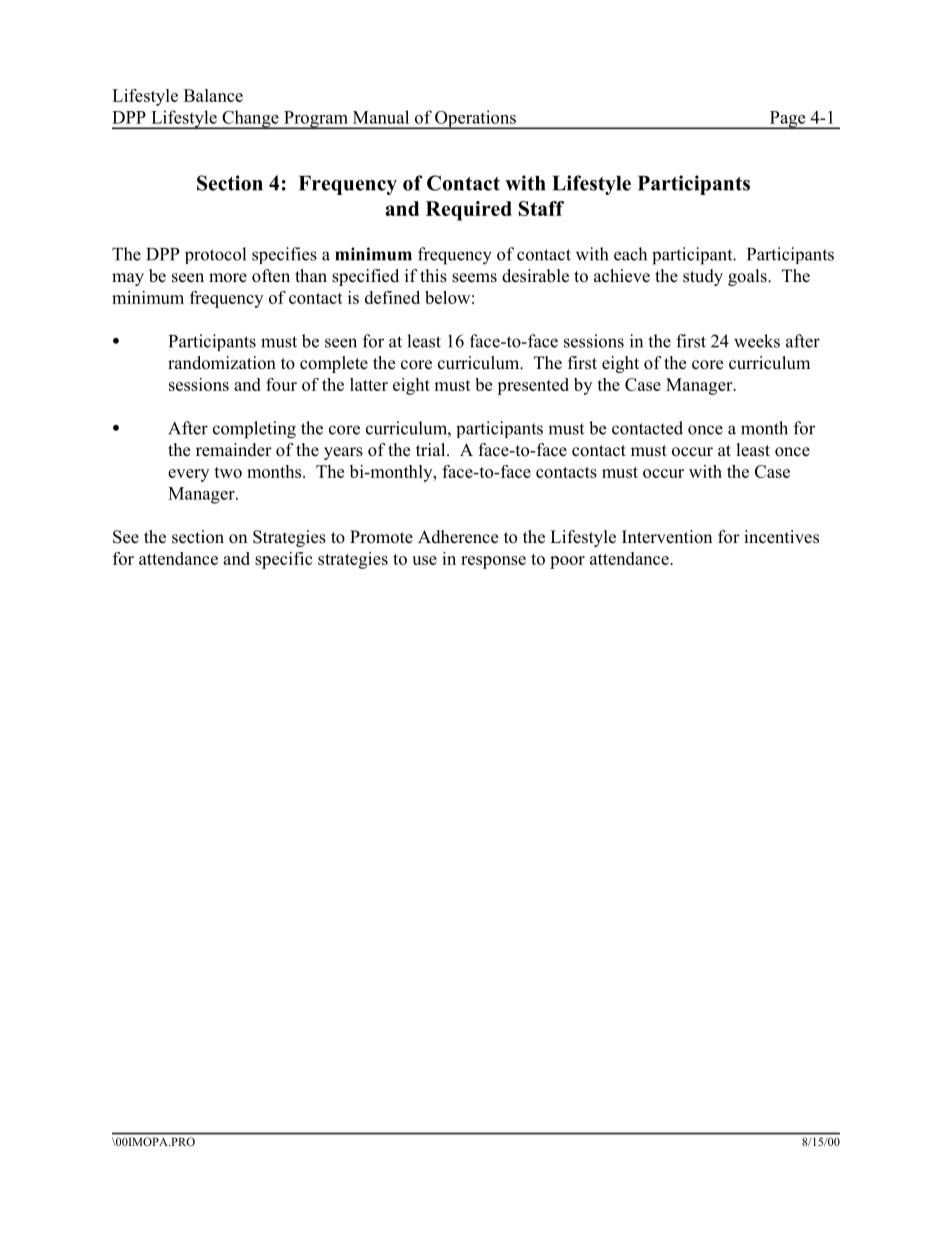 This page has height=1233, width=952. Describe the element at coordinates (213, 95) in the page. I see `Balance` at that location.
